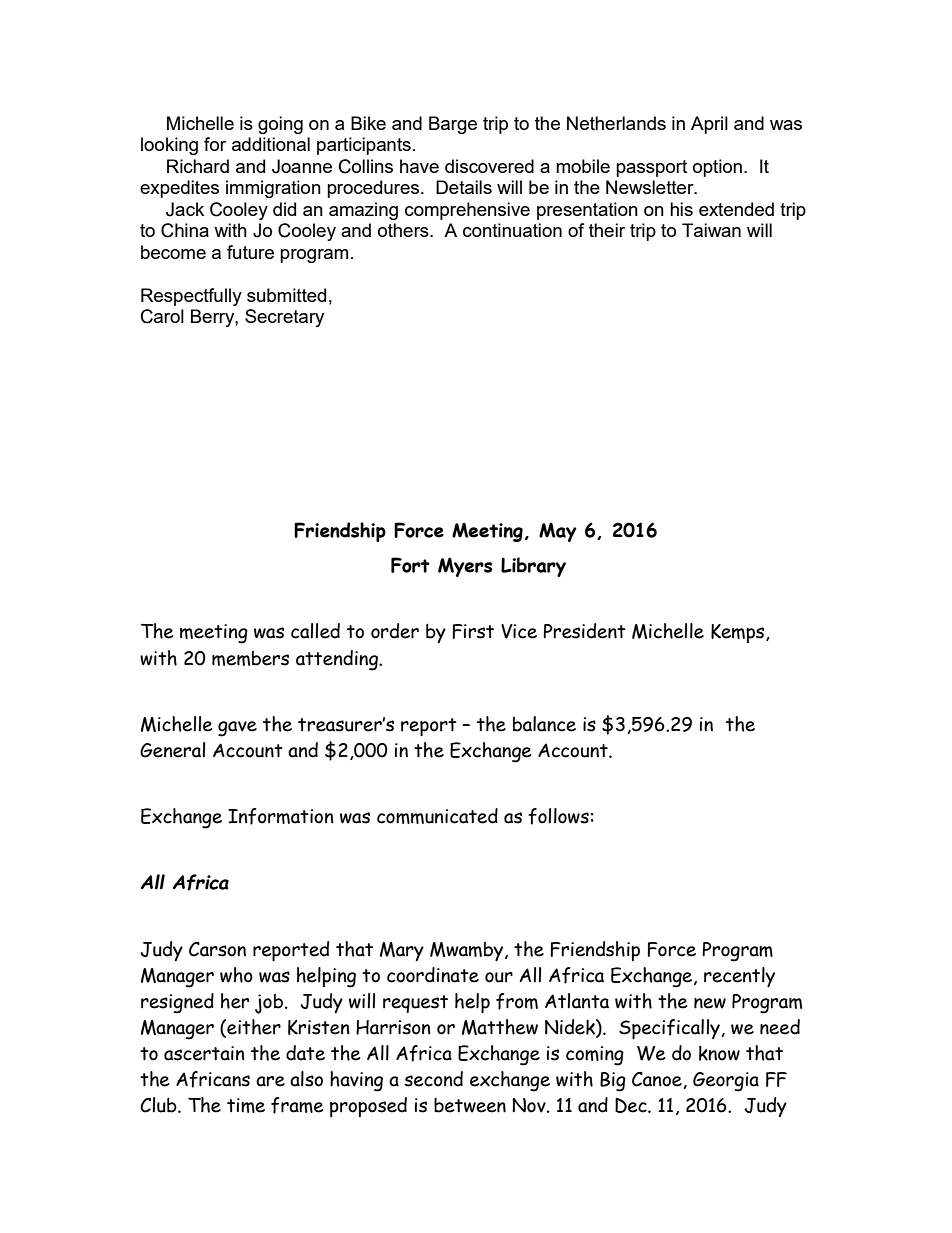 The width and height of the screenshot is (952, 1233). Describe the element at coordinates (470, 1105) in the screenshot. I see `between` at that location.
